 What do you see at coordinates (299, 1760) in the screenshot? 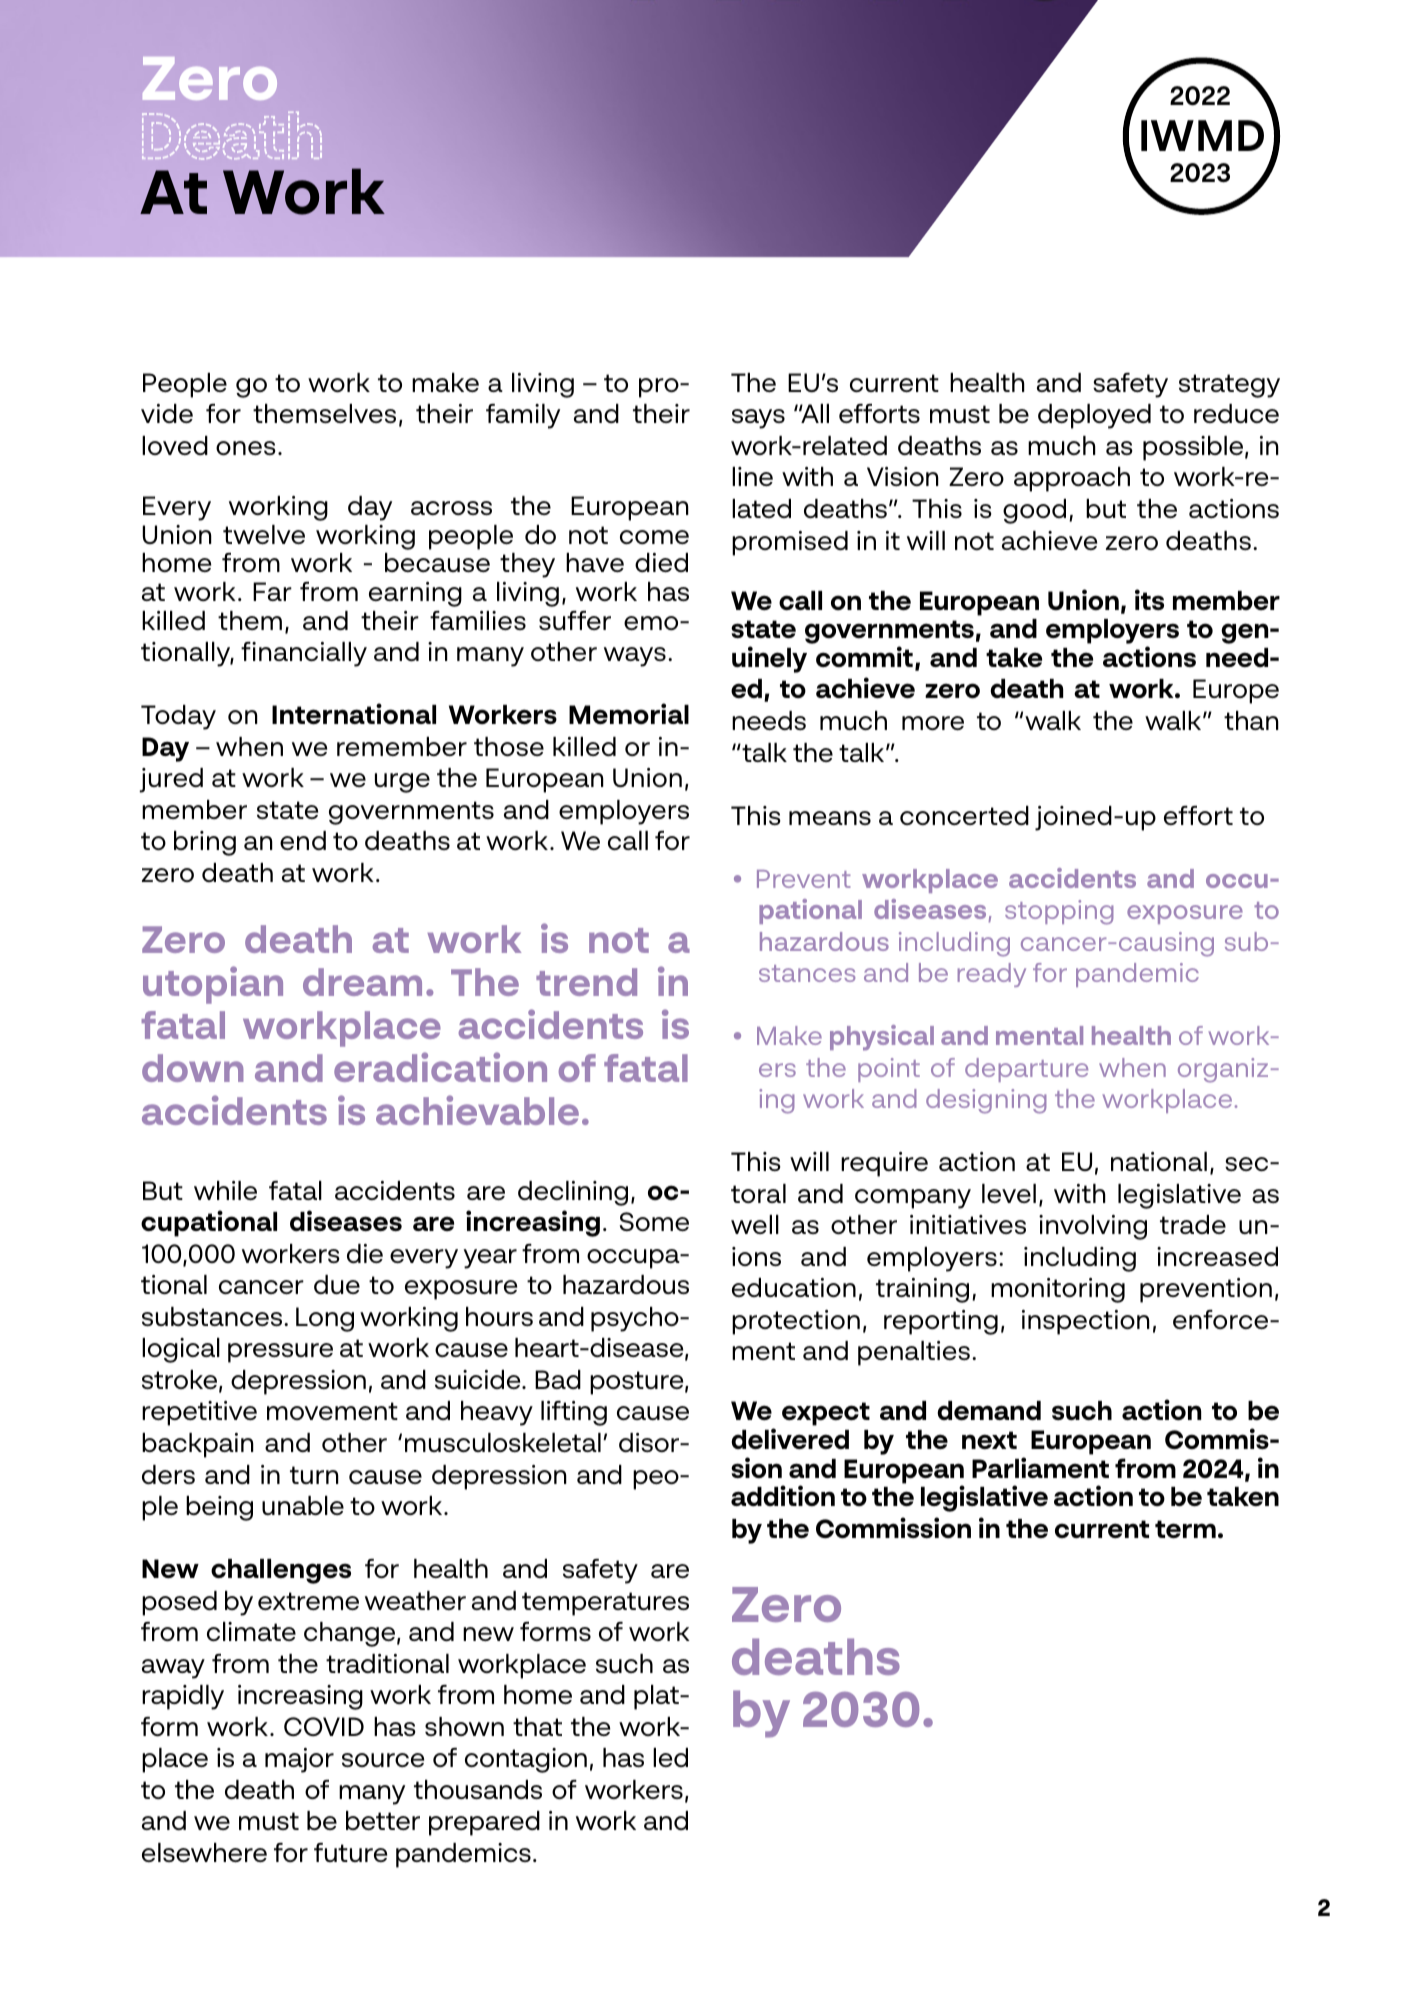
I see `major` at bounding box center [299, 1760].
